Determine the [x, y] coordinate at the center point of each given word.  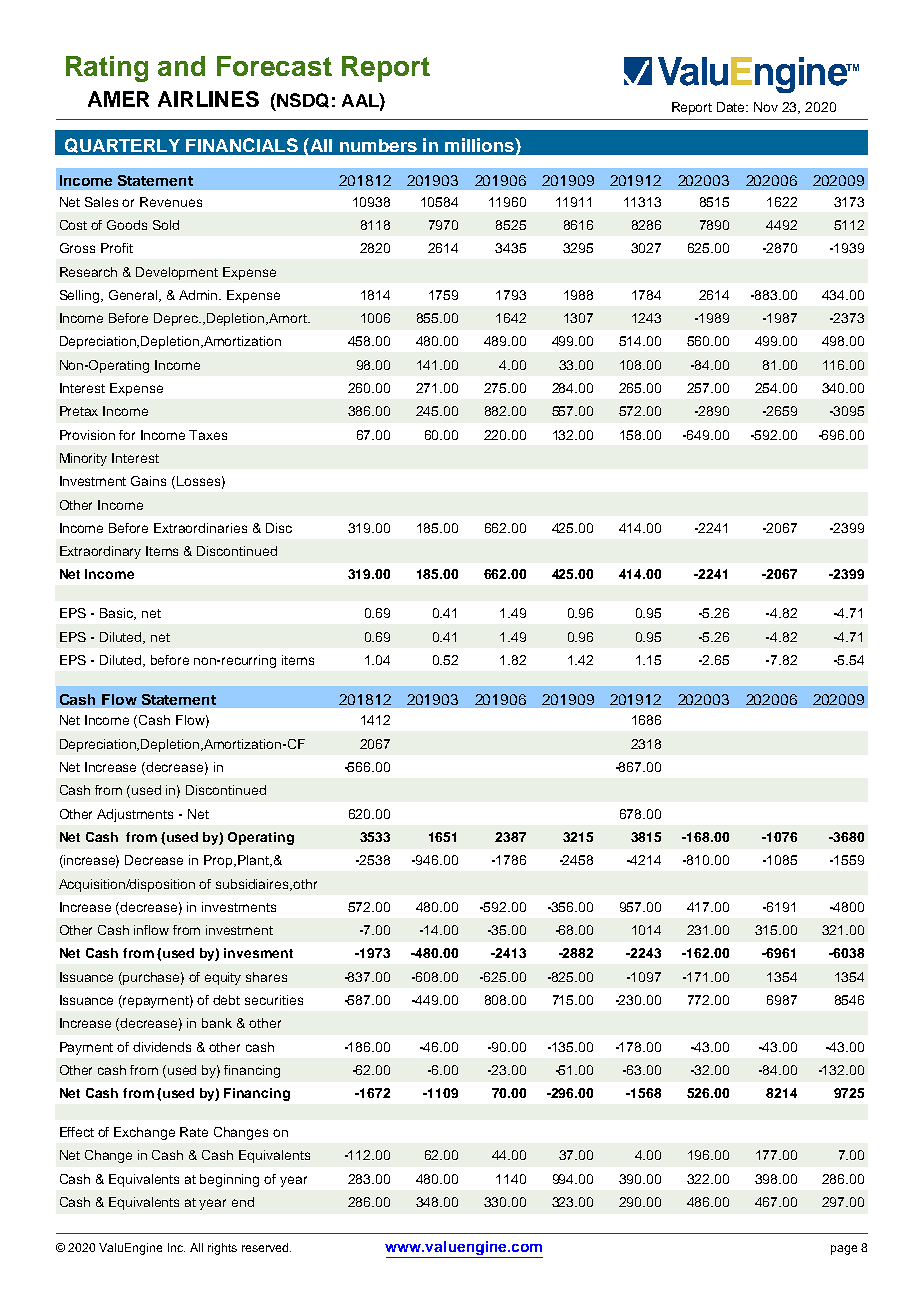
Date [732, 107]
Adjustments [135, 815]
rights [222, 1249]
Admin [200, 295]
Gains [148, 481]
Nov [766, 107]
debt [226, 1000]
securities [274, 1000]
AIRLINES [208, 99]
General [134, 296]
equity [223, 978]
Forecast [274, 66]
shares [266, 977]
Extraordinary [100, 552]
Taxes [208, 435]
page [844, 1250]
